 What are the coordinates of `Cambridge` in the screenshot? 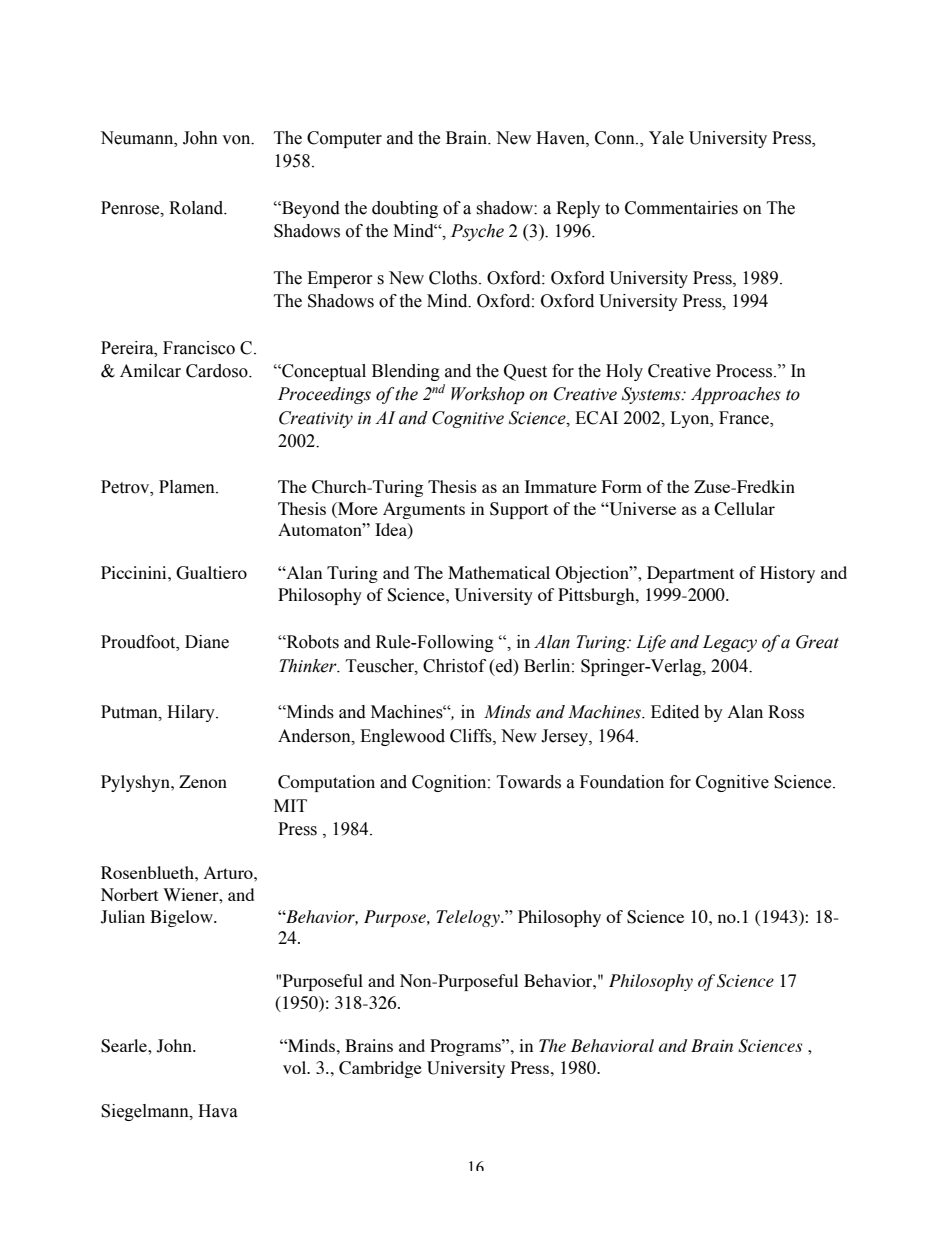 It's located at (380, 1069).
